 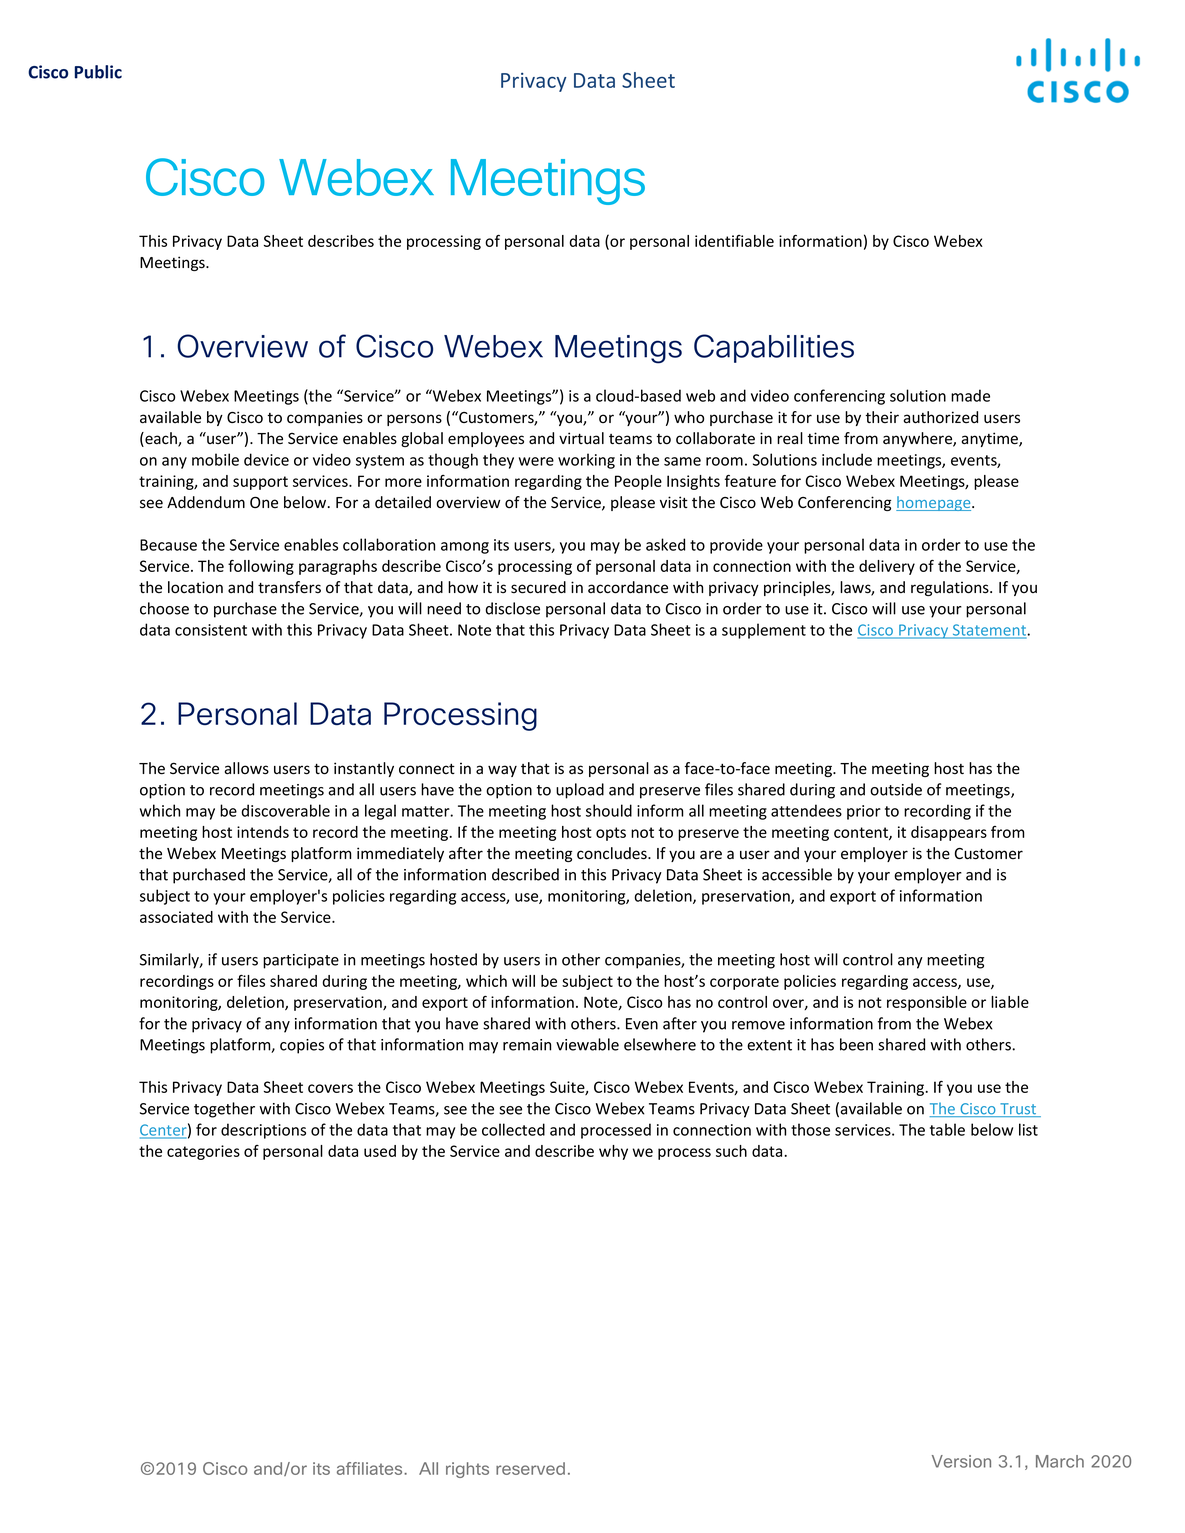 I want to click on viewable, so click(x=587, y=1044).
